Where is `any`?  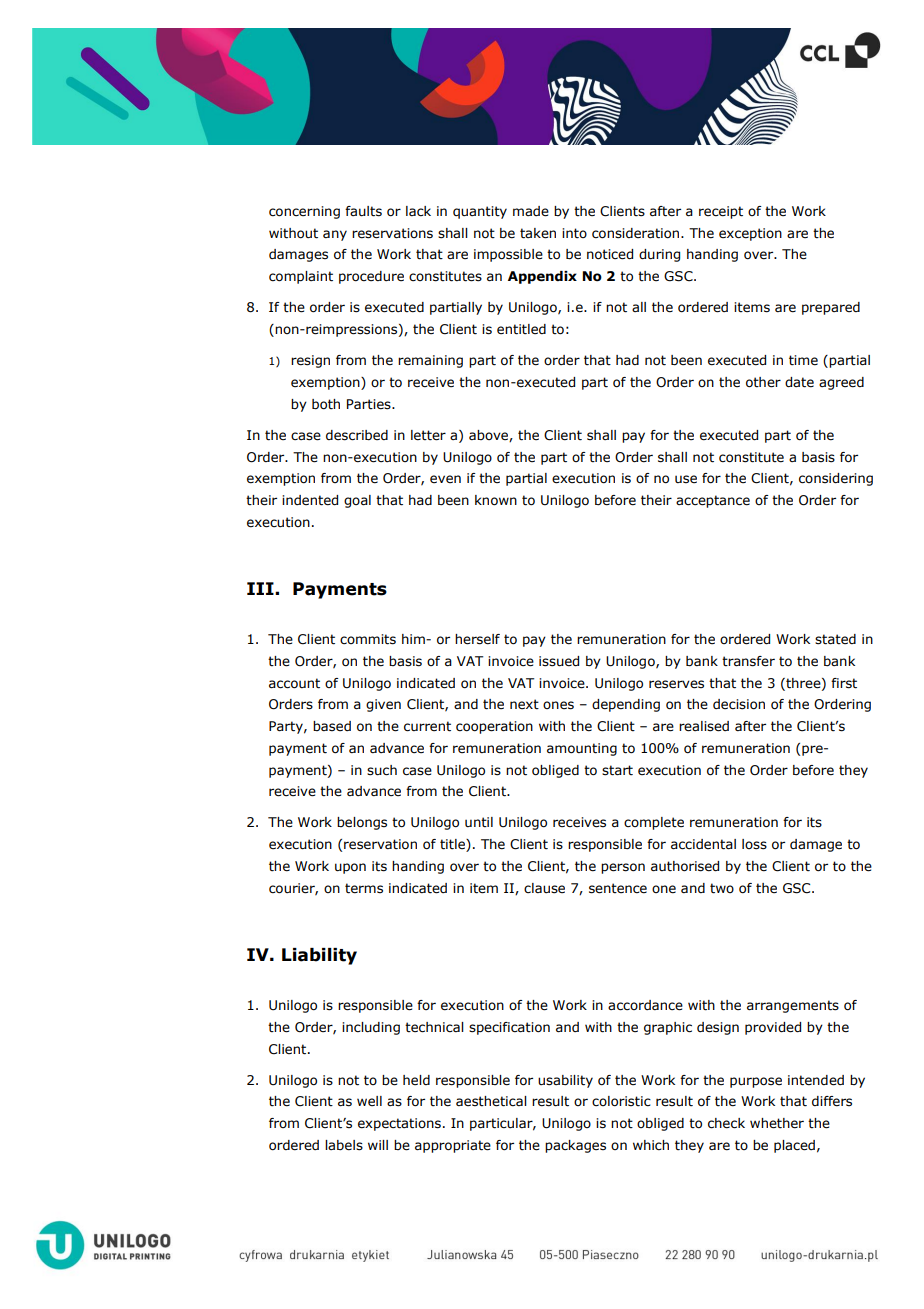
any is located at coordinates (335, 235).
